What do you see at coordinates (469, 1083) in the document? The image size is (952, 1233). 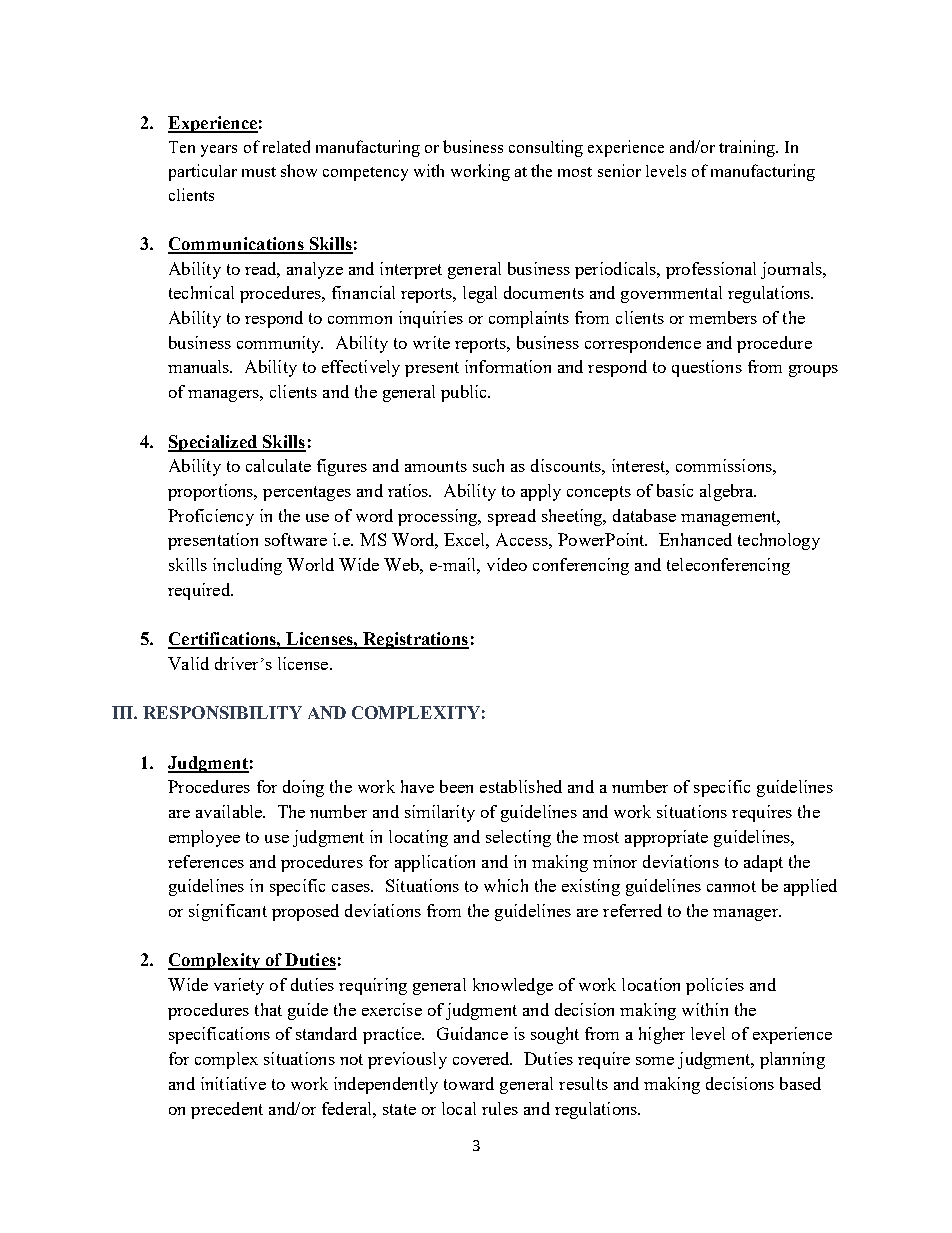 I see `toward` at bounding box center [469, 1083].
